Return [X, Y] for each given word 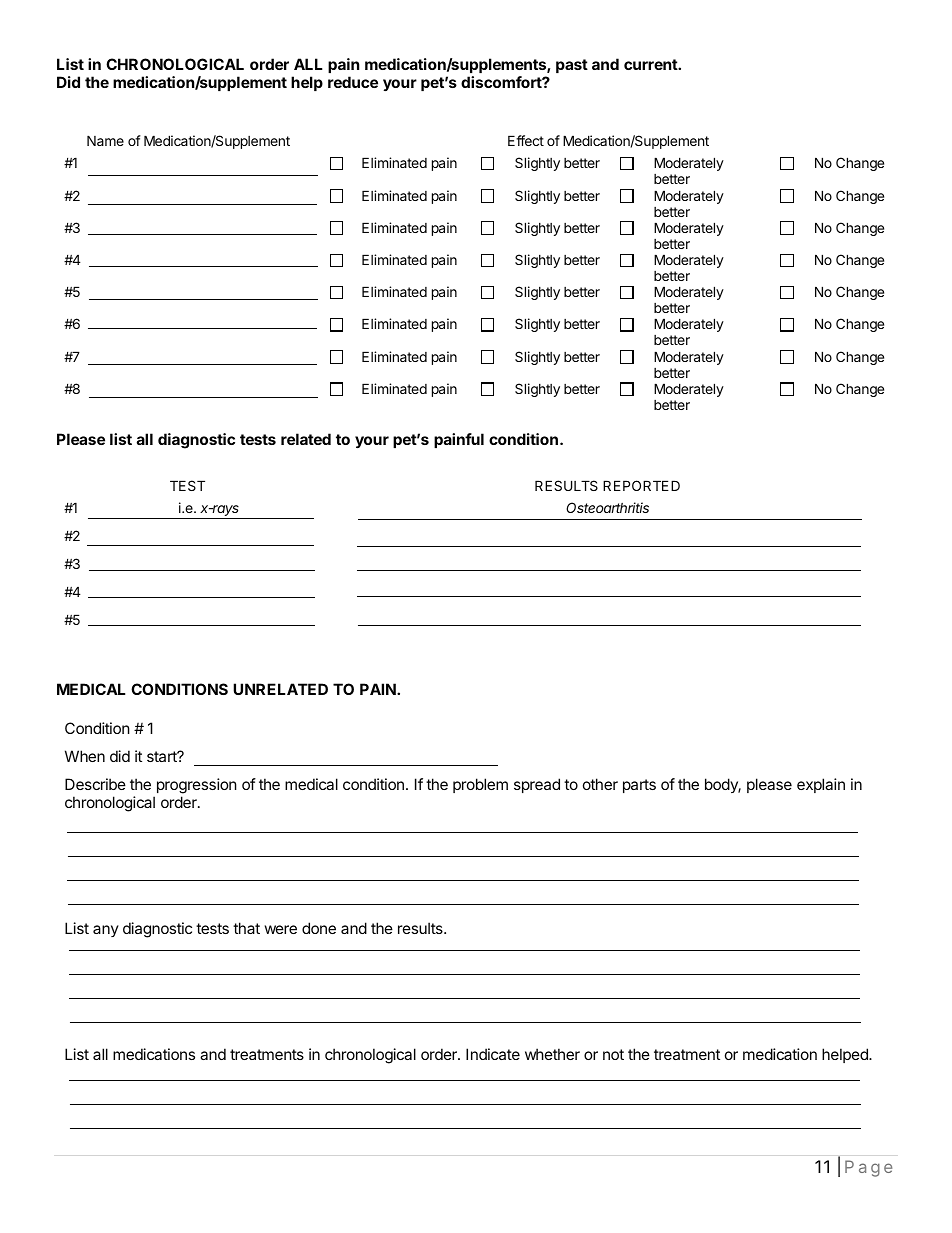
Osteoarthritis [607, 507]
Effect [526, 140]
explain [821, 785]
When [85, 756]
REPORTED [641, 485]
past [572, 66]
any [106, 931]
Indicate [493, 1054]
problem [480, 785]
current [651, 64]
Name [105, 140]
